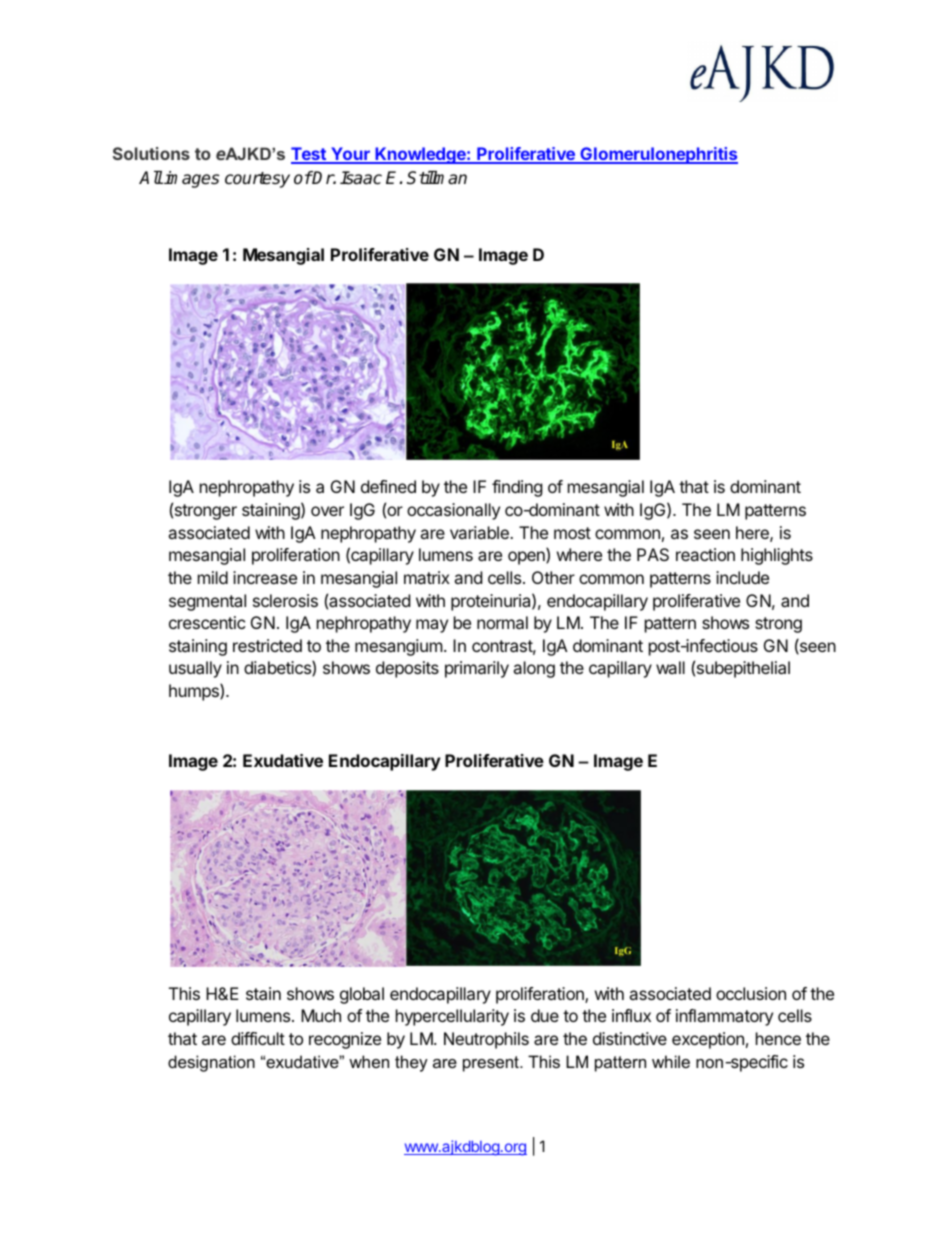  I want to click on courtesy, so click(257, 180).
